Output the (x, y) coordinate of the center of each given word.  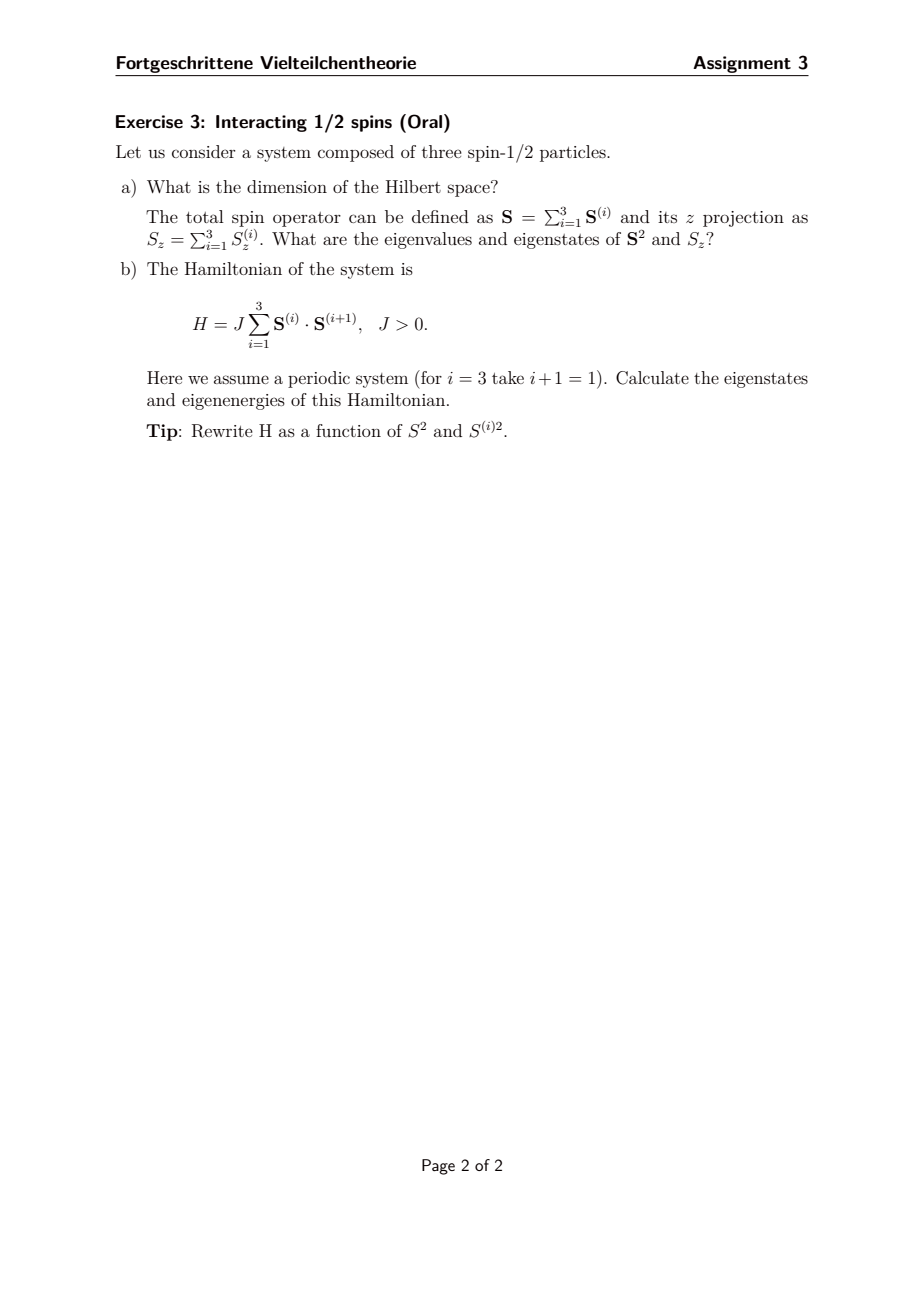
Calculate (652, 378)
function (348, 430)
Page (438, 1167)
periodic (319, 379)
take (508, 377)
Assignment (742, 64)
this (326, 399)
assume (241, 379)
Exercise (149, 122)
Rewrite (222, 431)
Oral (426, 121)
